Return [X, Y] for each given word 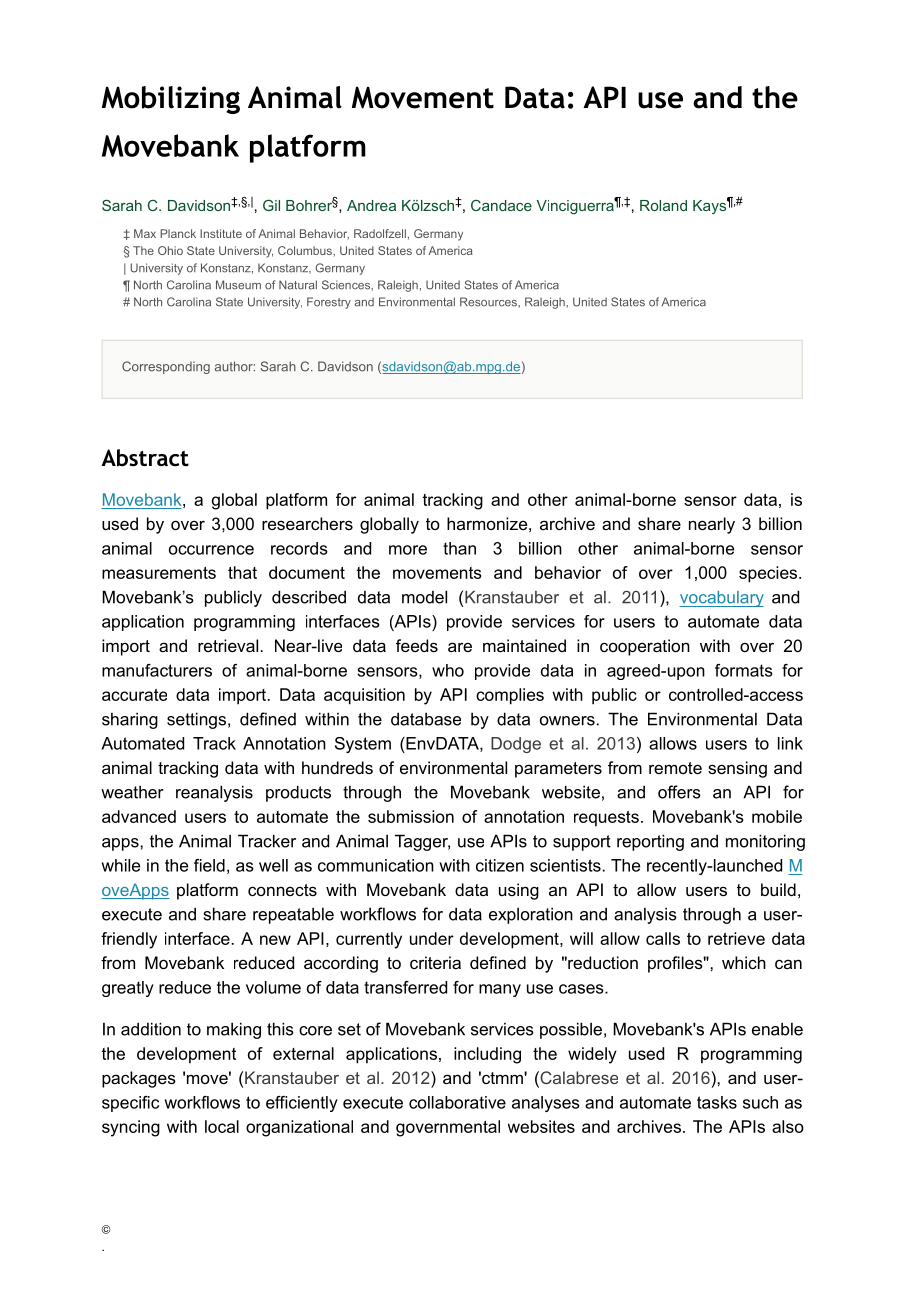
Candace [501, 205]
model [424, 597]
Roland [663, 205]
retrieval [228, 645]
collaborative [457, 1102]
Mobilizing [171, 100]
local [222, 1126]
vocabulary [721, 599]
